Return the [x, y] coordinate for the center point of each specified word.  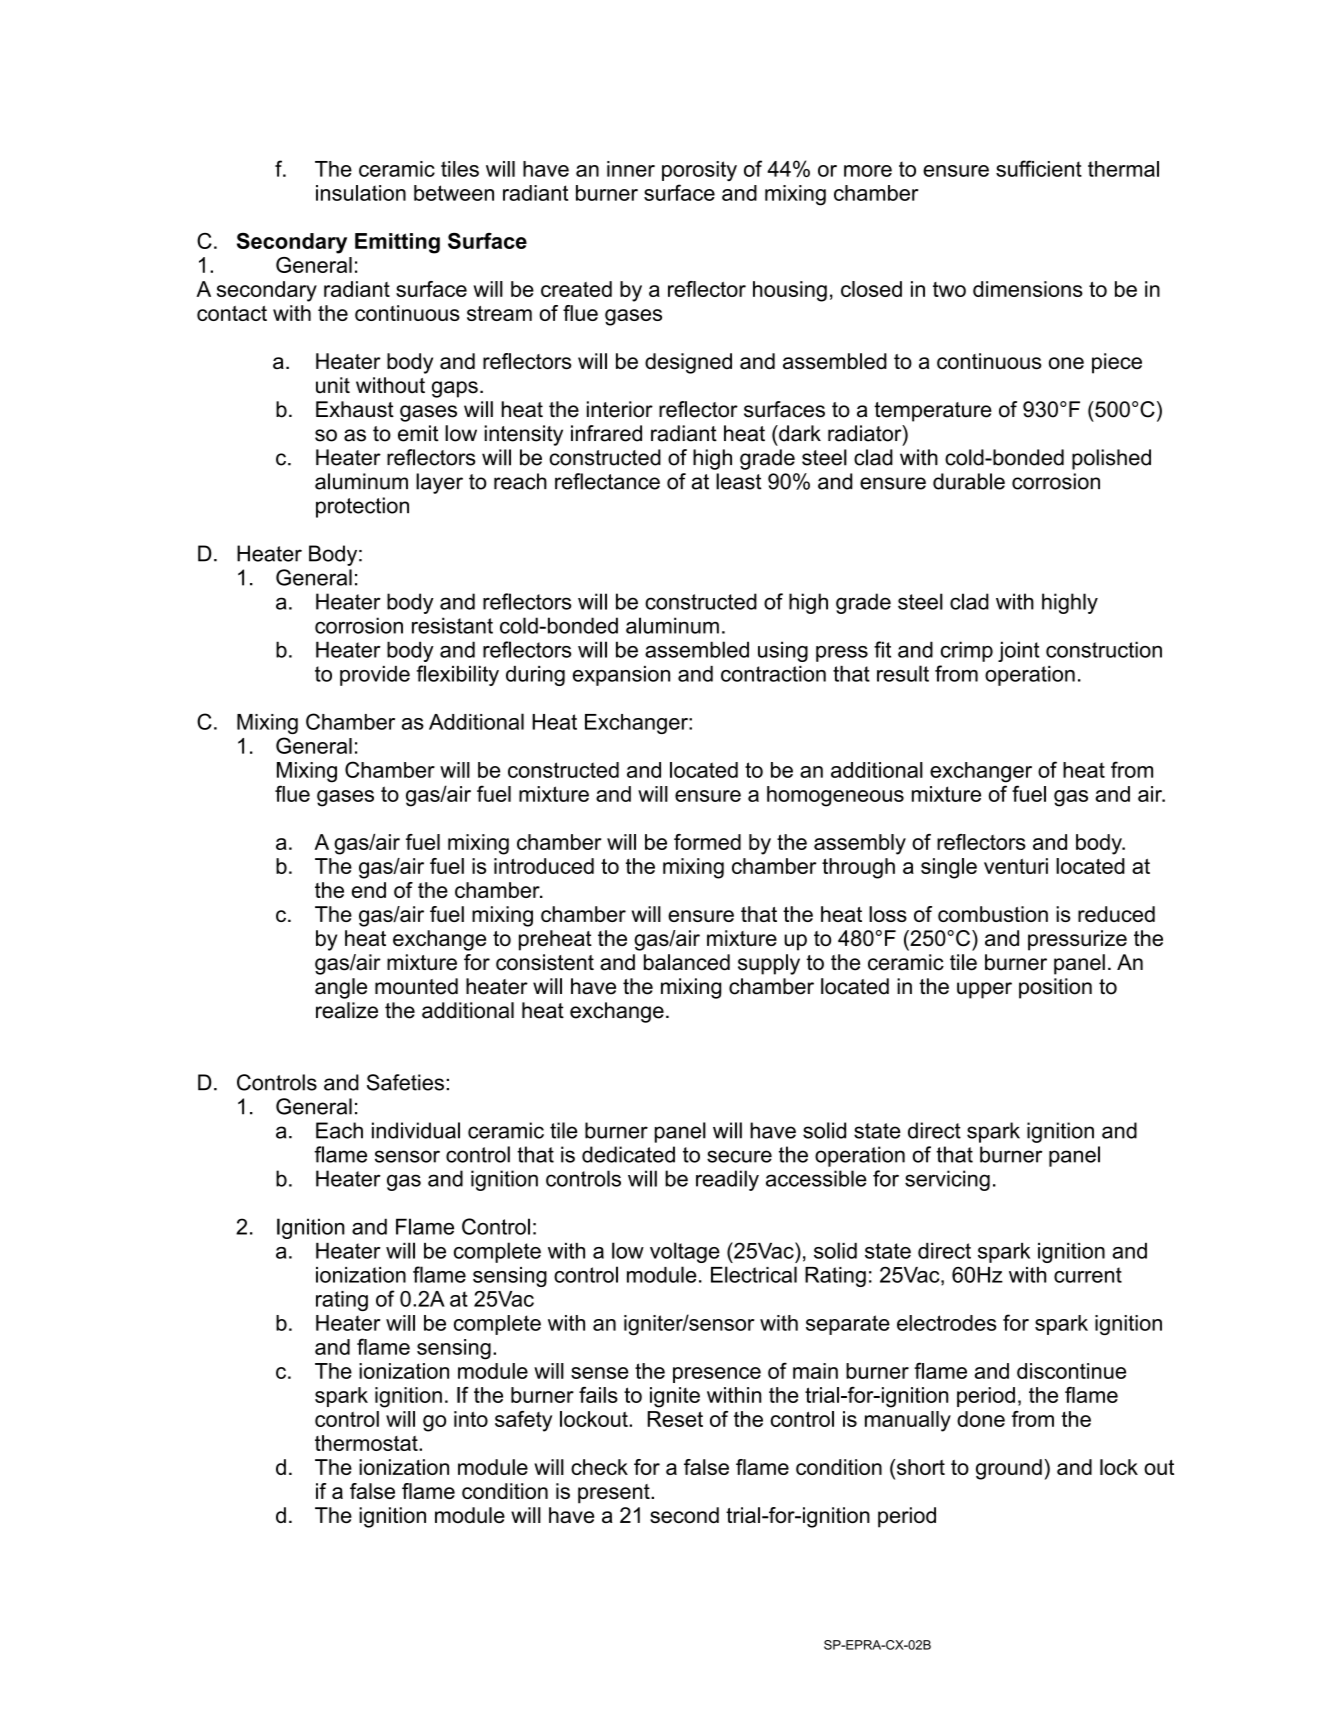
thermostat [367, 1443]
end [369, 890]
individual [416, 1130]
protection [362, 507]
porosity [699, 171]
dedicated [628, 1154]
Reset [675, 1419]
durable [969, 481]
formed [707, 842]
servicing [947, 1180]
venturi [1016, 866]
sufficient [1039, 168]
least [739, 481]
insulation [361, 193]
